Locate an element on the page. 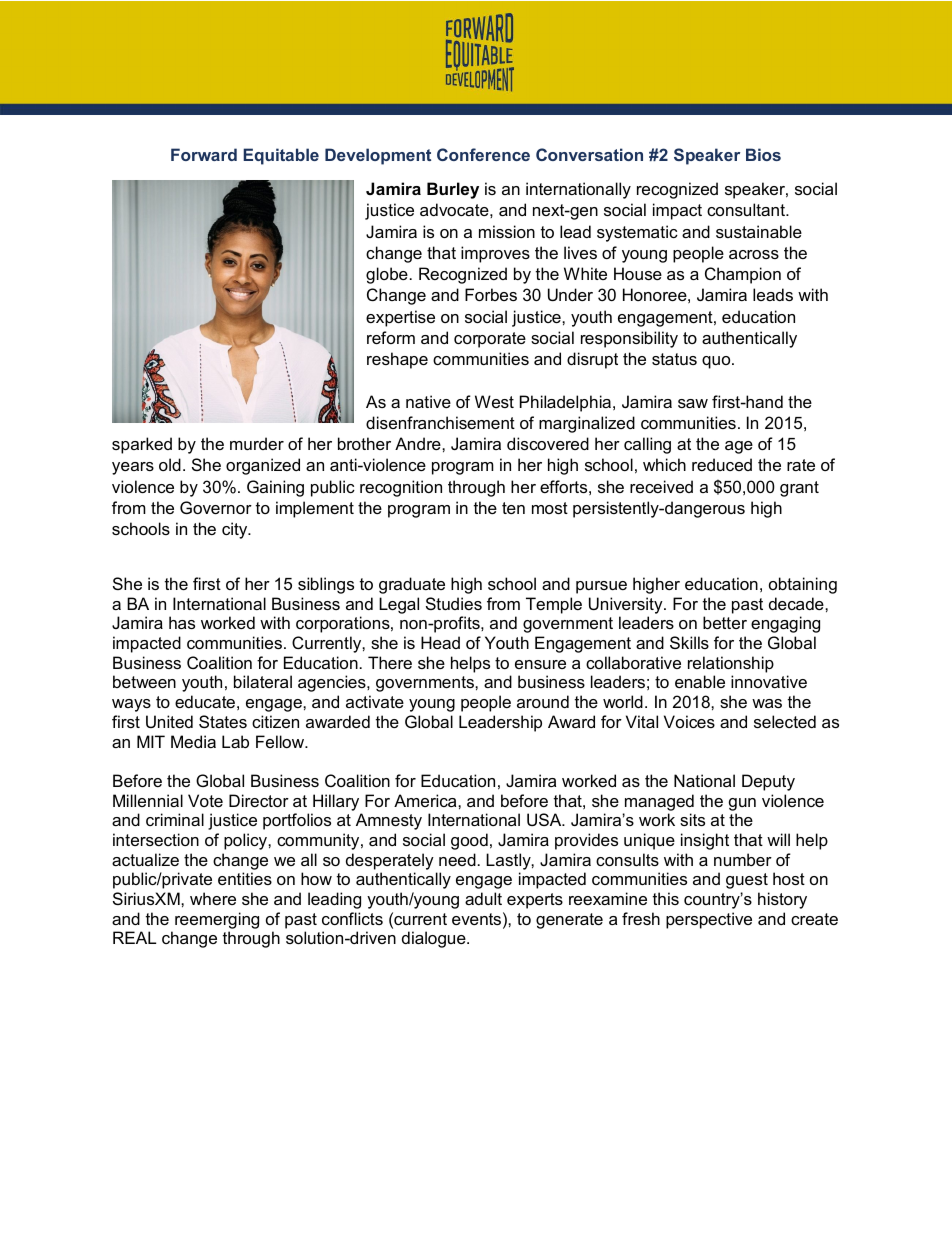 This image has height=1233, width=952. city is located at coordinates (236, 530).
